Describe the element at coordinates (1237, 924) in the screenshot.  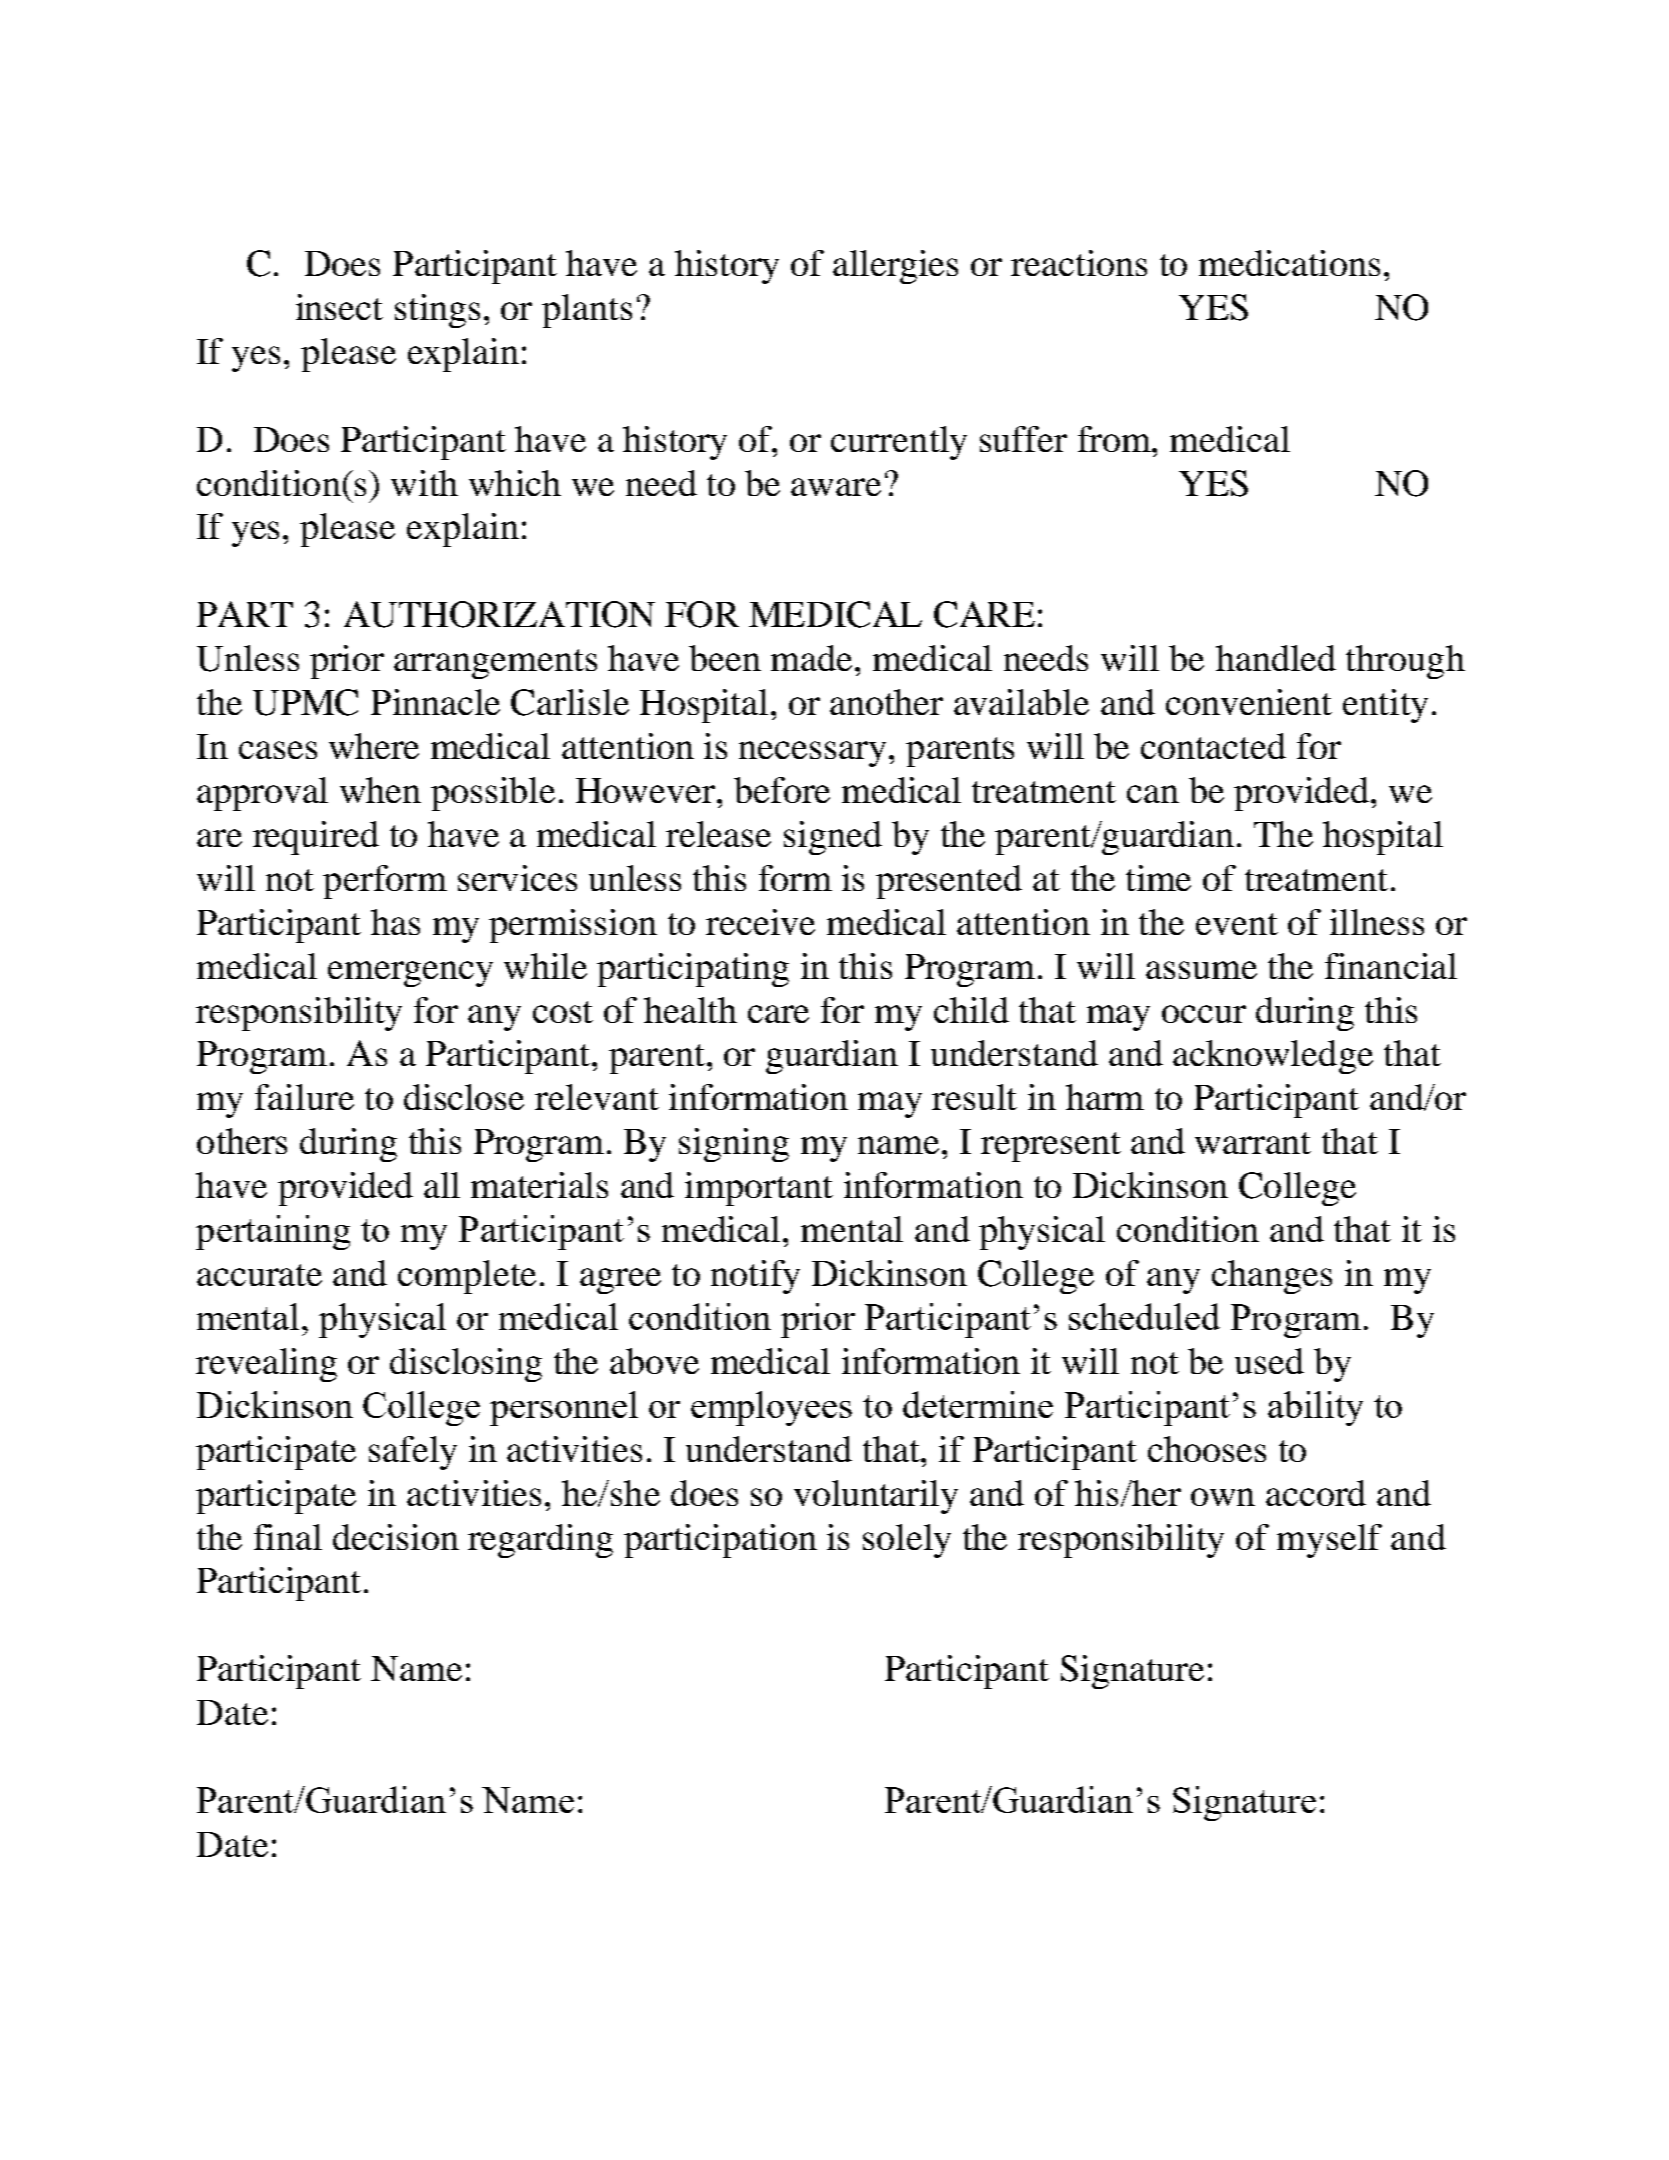
I see `event` at that location.
